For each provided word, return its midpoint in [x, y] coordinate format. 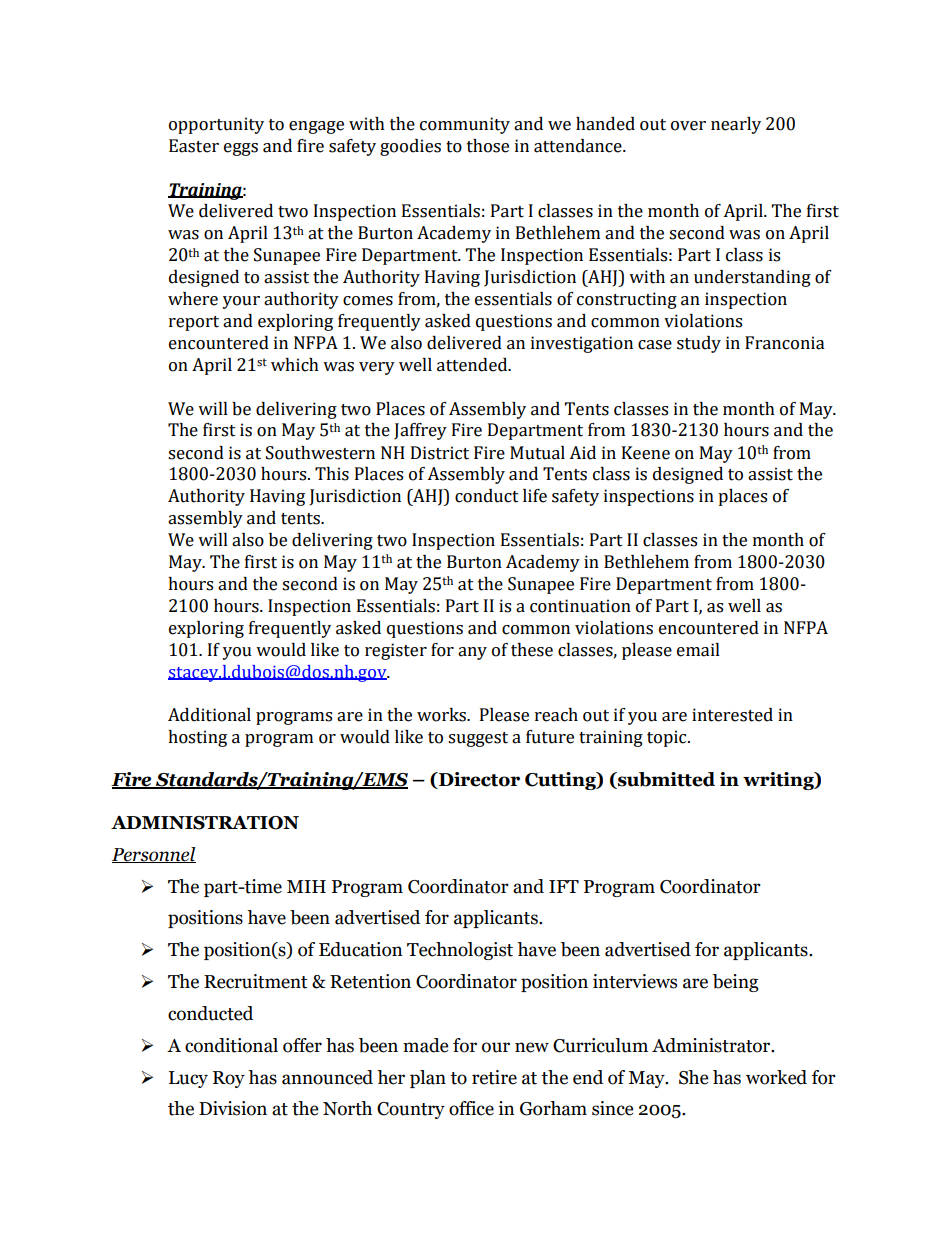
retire [494, 1077]
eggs [241, 149]
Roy [229, 1079]
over [688, 126]
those [488, 146]
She [693, 1077]
